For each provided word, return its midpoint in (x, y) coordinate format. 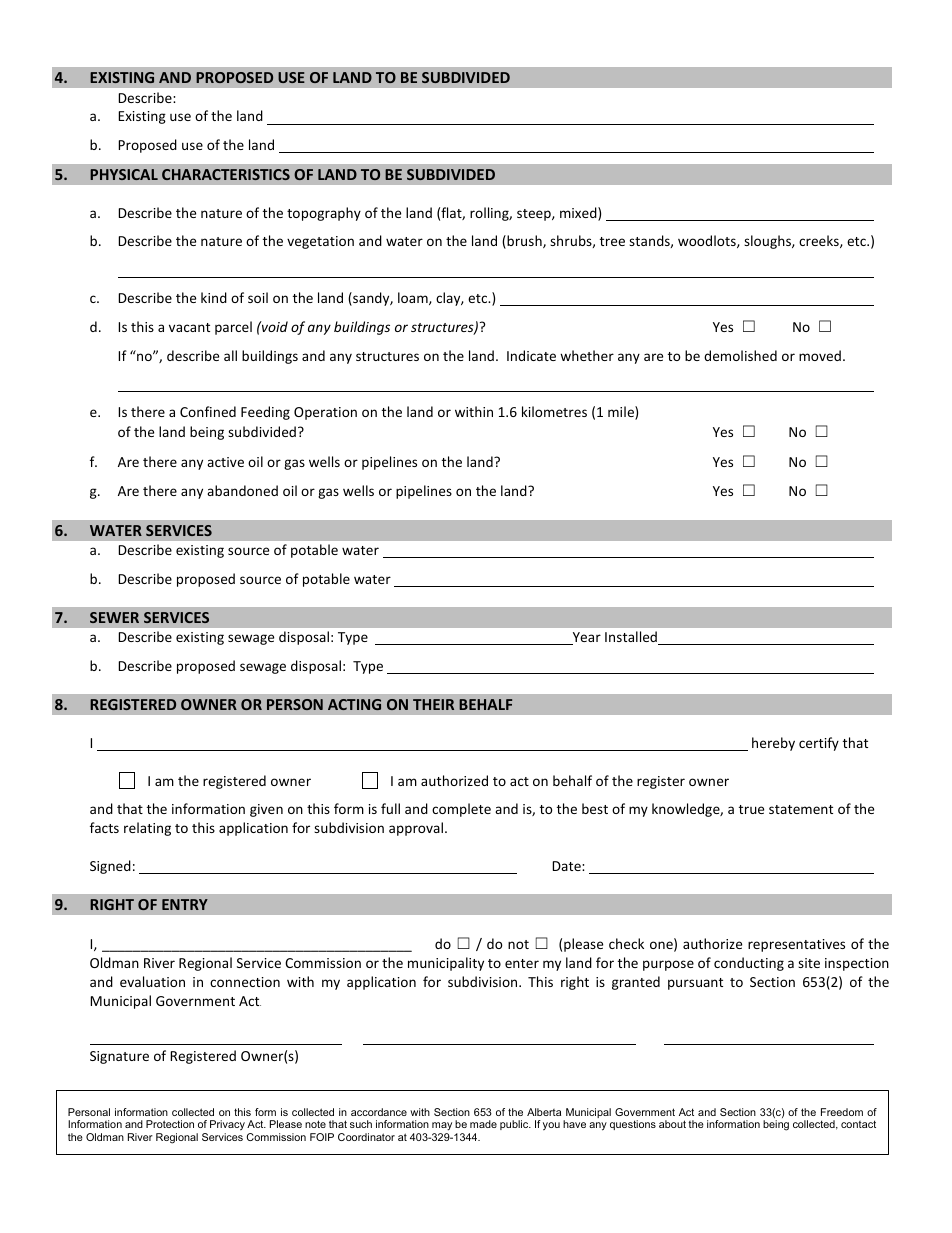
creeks (820, 241)
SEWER (114, 617)
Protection (170, 1124)
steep (535, 215)
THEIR (433, 704)
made (483, 1124)
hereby (773, 744)
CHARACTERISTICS (226, 174)
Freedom (842, 1112)
